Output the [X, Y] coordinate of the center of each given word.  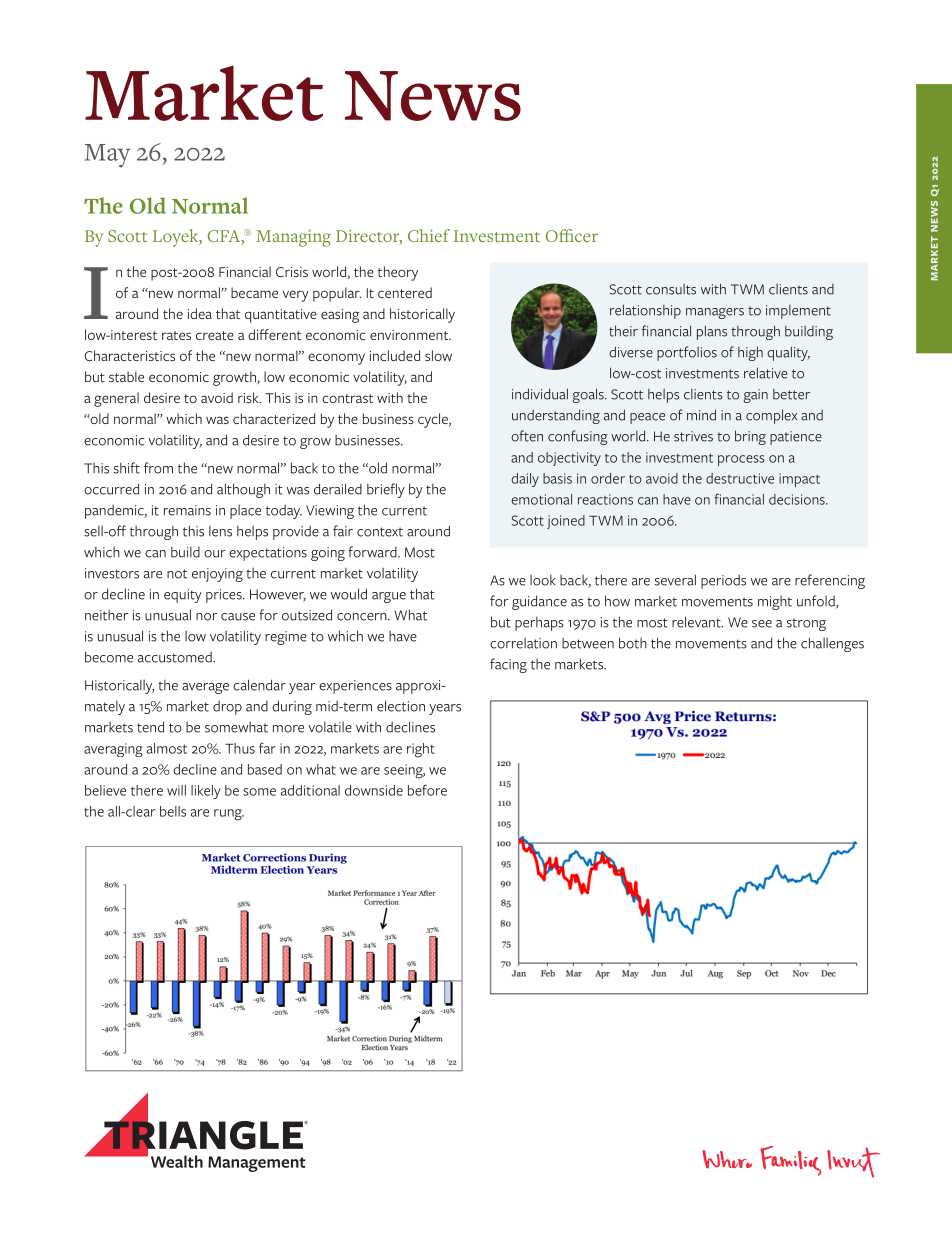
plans [712, 332]
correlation [523, 643]
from [158, 468]
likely [206, 792]
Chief [429, 235]
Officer [571, 235]
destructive [740, 478]
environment [410, 335]
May [107, 156]
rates [176, 335]
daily [525, 480]
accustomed [176, 657]
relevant [697, 622]
